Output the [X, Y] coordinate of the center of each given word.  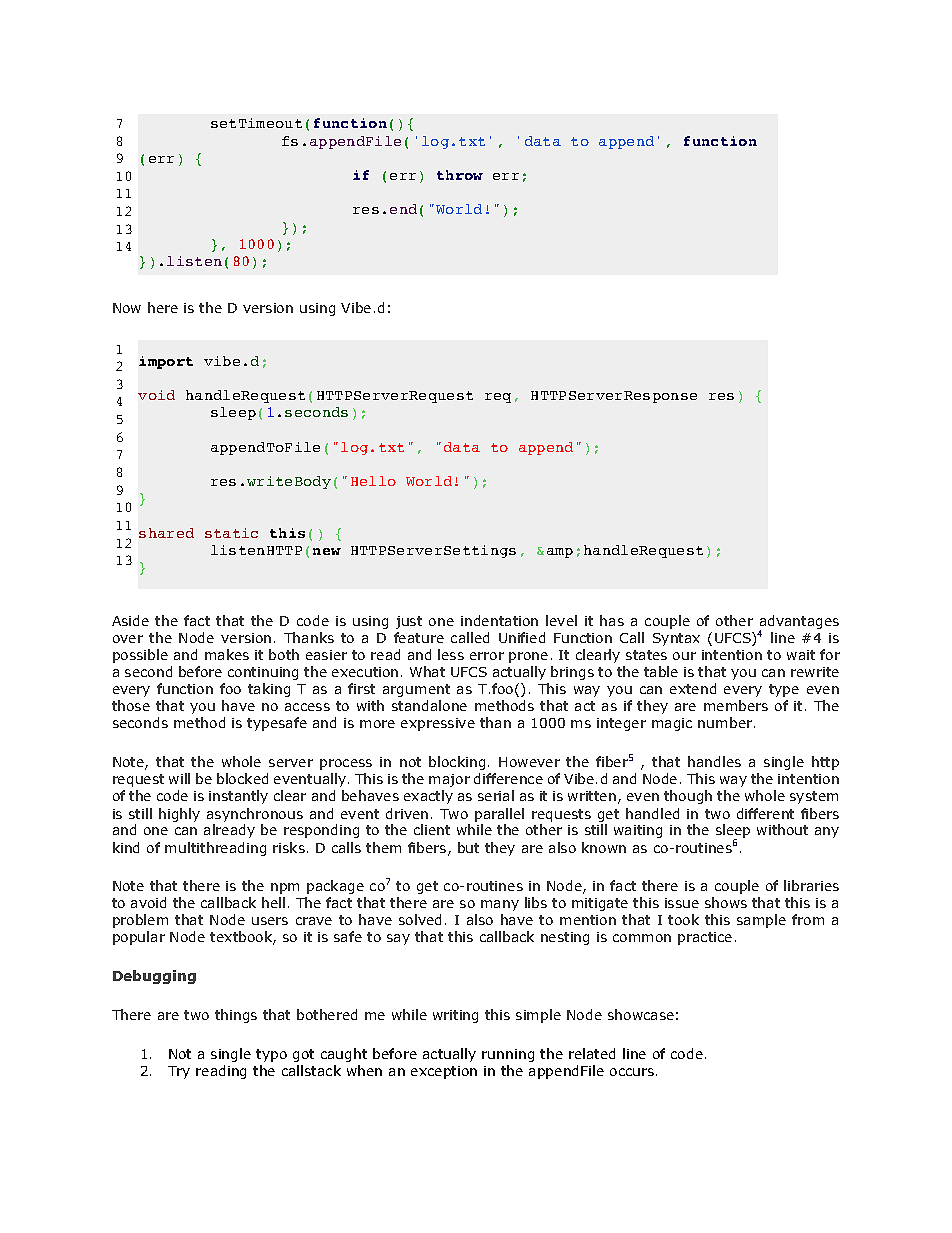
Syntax [676, 639]
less [451, 654]
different [765, 813]
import [166, 362]
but [468, 847]
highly [179, 815]
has [612, 620]
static [231, 533]
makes [227, 654]
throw [460, 175]
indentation [499, 620]
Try [179, 1072]
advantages [799, 623]
